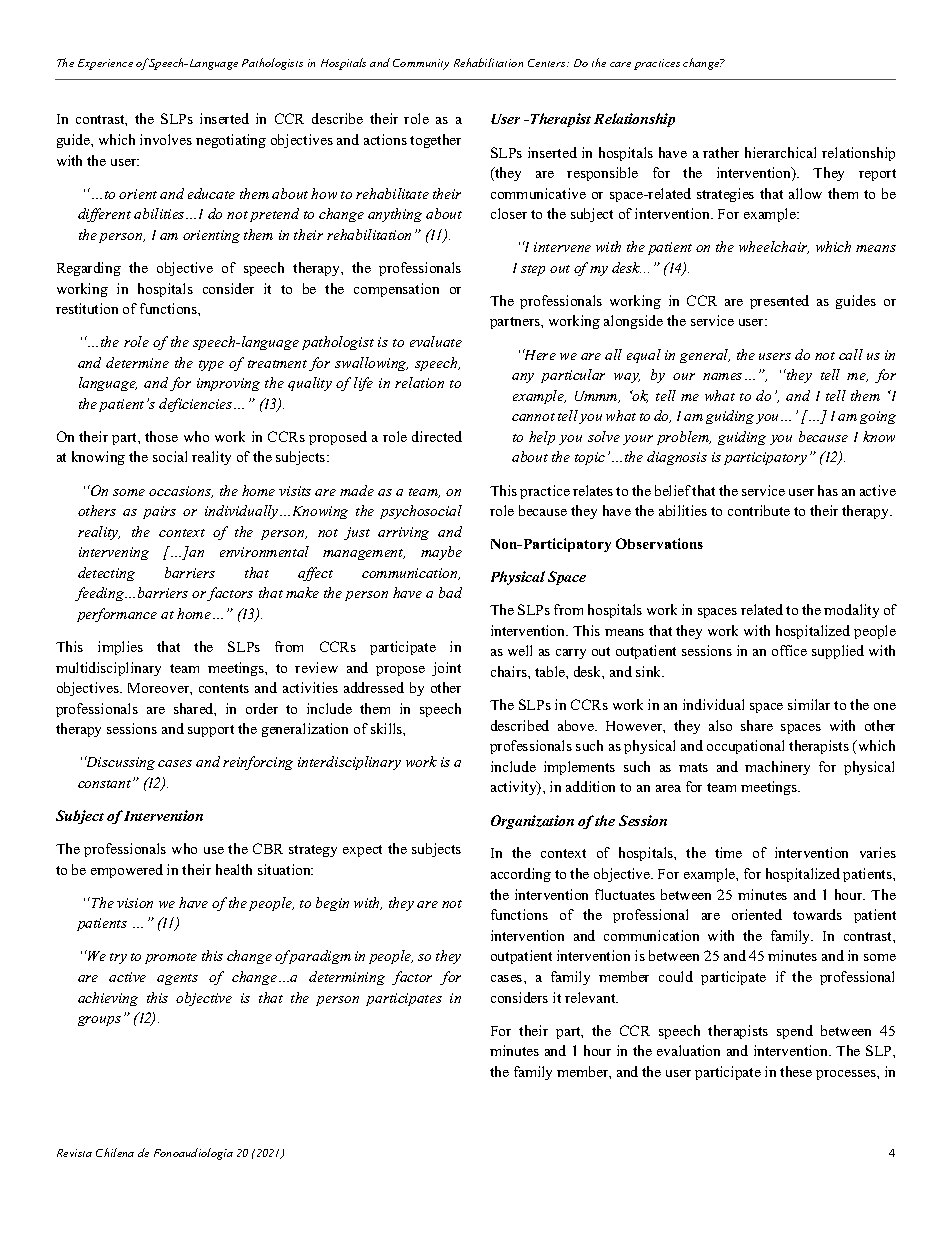 The width and height of the page is (952, 1233). I want to click on office, so click(789, 650).
